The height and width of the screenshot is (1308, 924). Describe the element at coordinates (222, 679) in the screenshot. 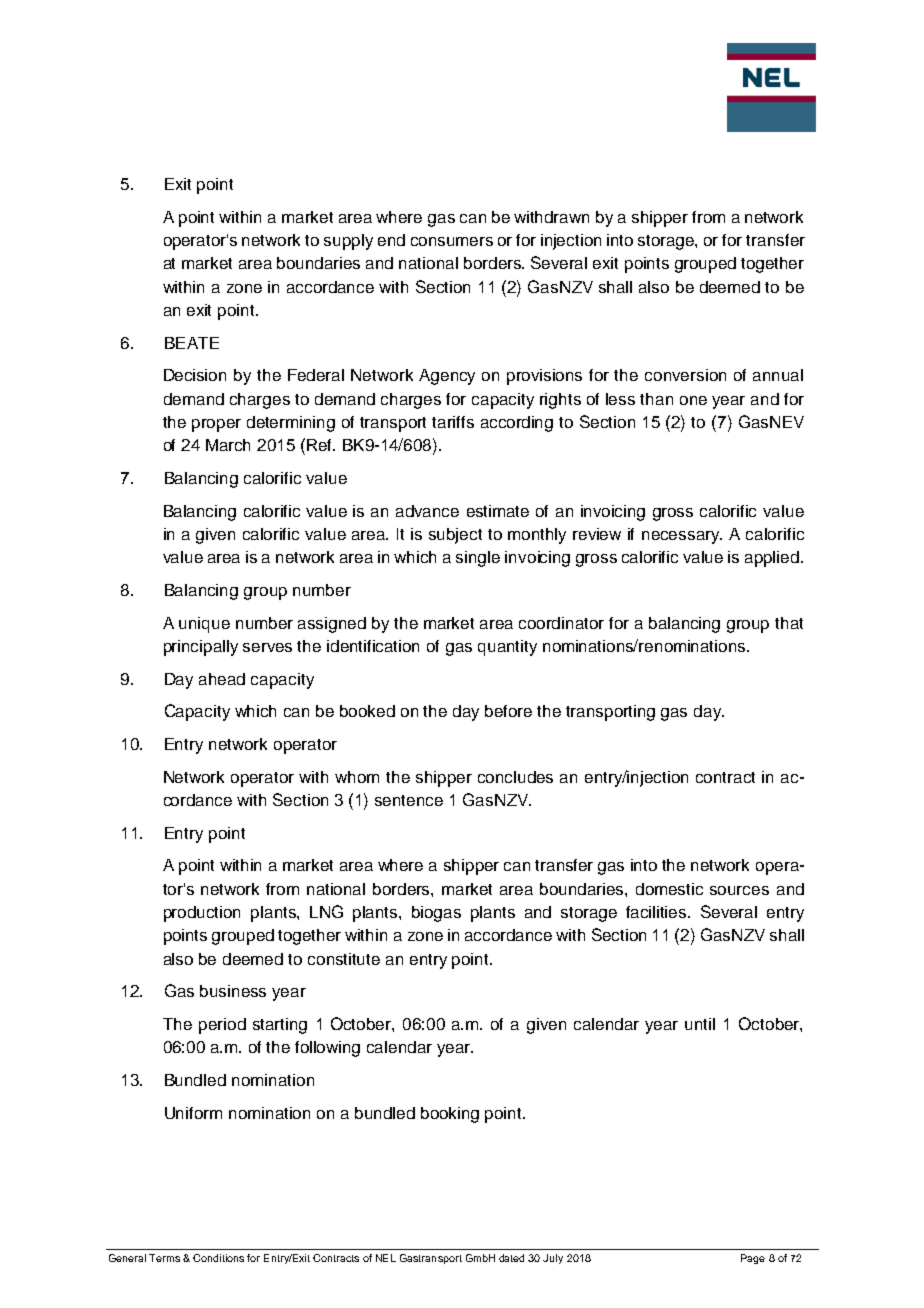

I see `ahead` at that location.
